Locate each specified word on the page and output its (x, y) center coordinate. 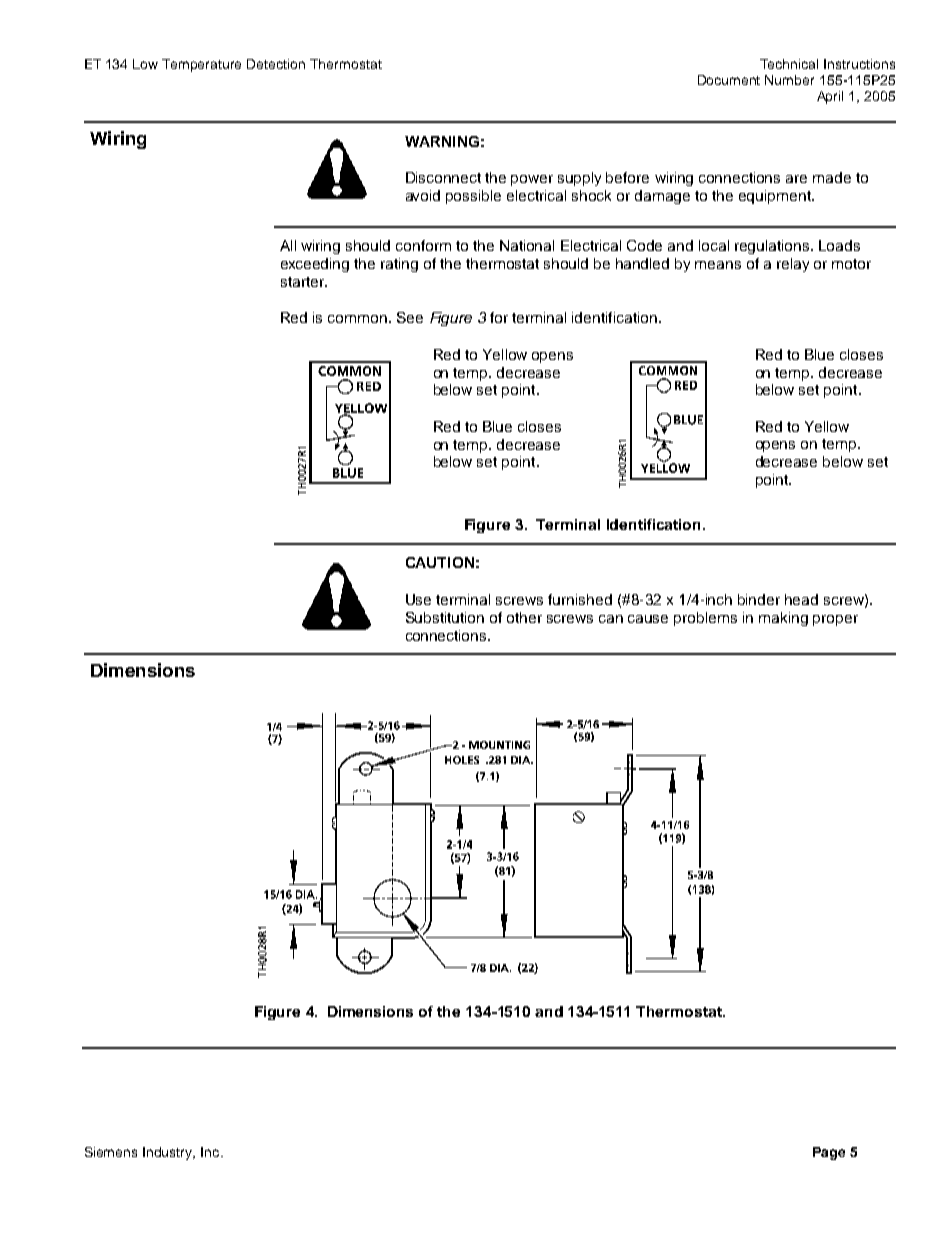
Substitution (445, 617)
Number (789, 80)
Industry (169, 1153)
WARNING (442, 141)
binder (759, 599)
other (524, 617)
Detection (276, 64)
